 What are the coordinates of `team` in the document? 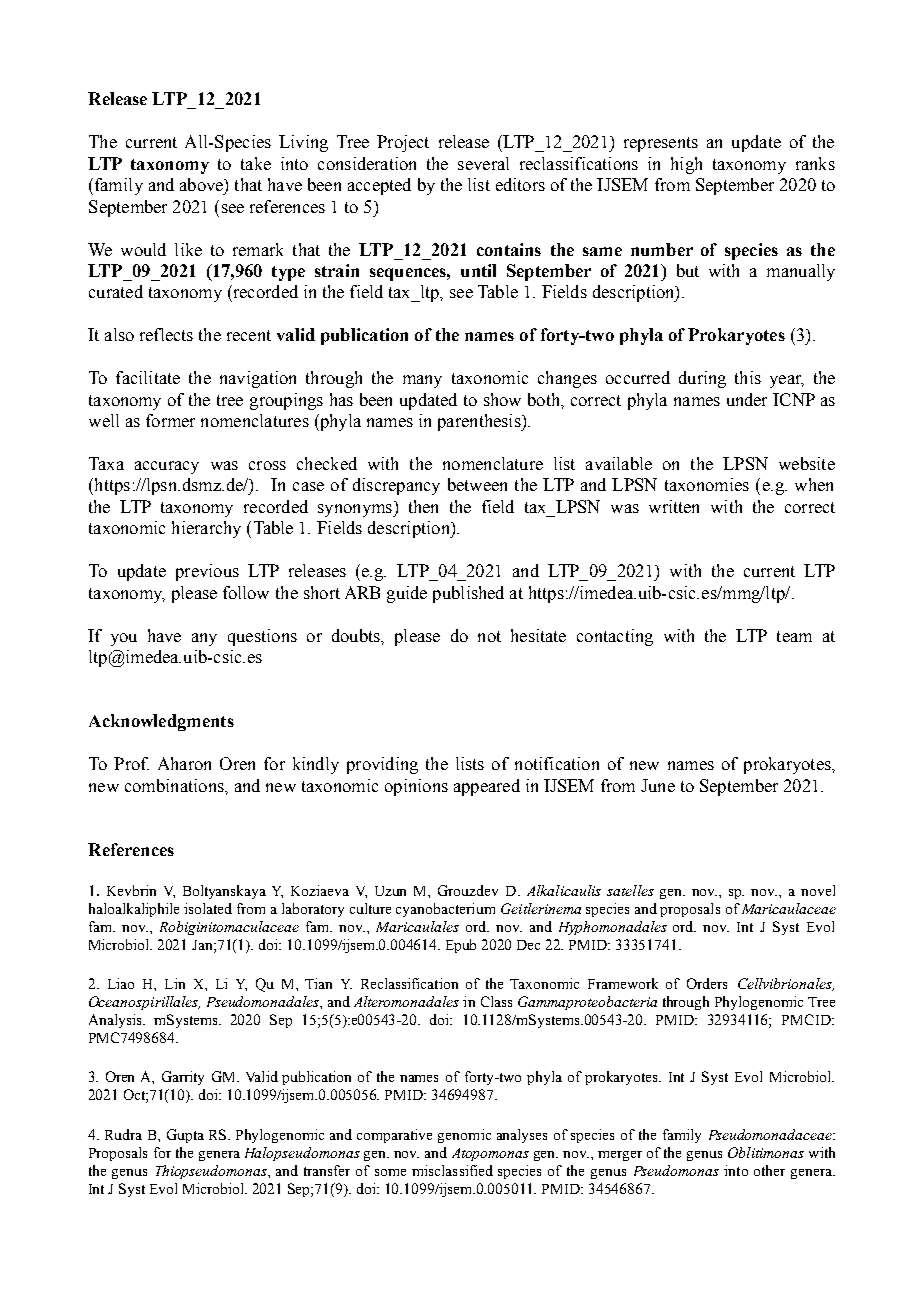 It's located at (794, 636).
